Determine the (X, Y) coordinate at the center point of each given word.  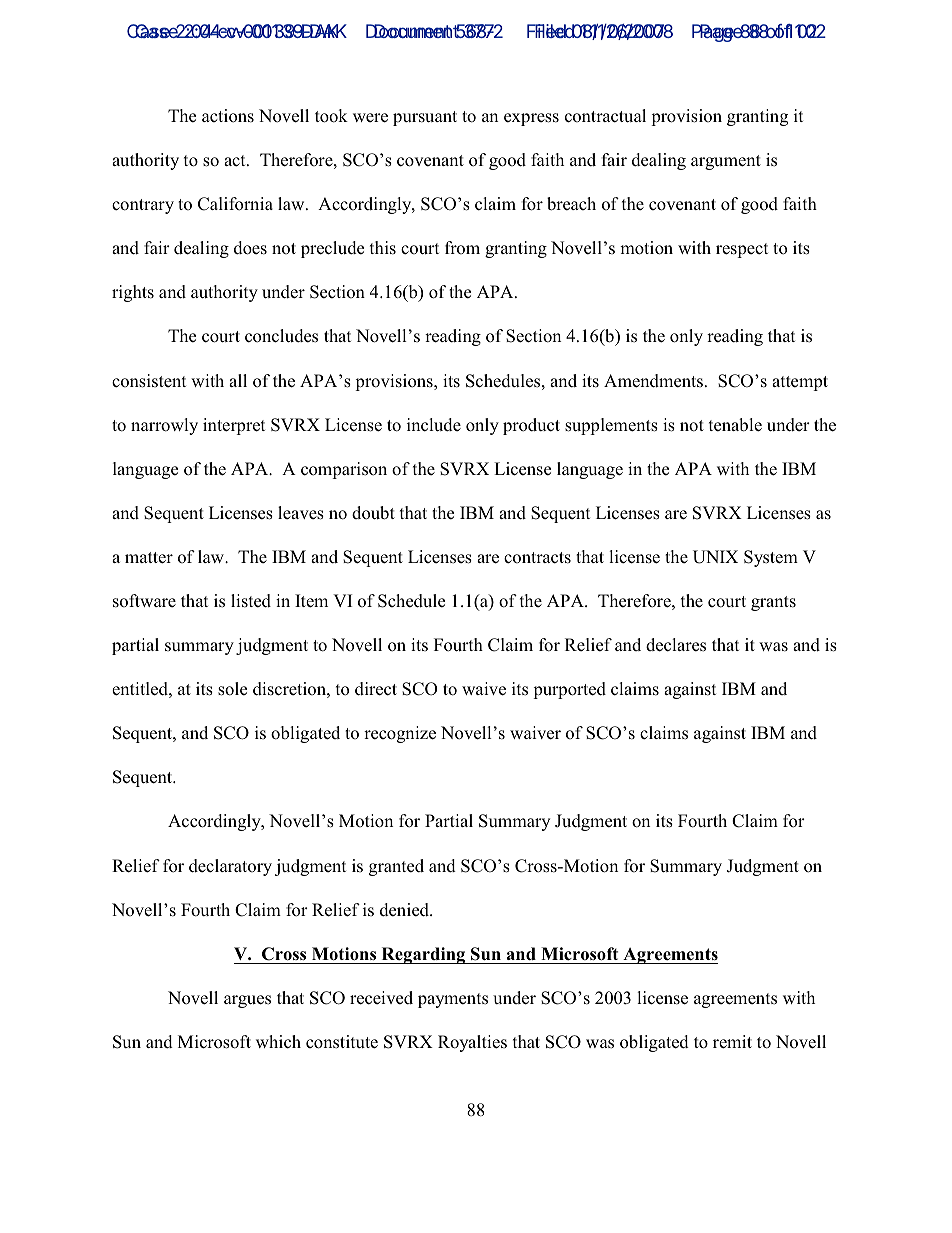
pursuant (425, 118)
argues (247, 1001)
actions (228, 116)
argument (726, 162)
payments (453, 1000)
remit (732, 1042)
